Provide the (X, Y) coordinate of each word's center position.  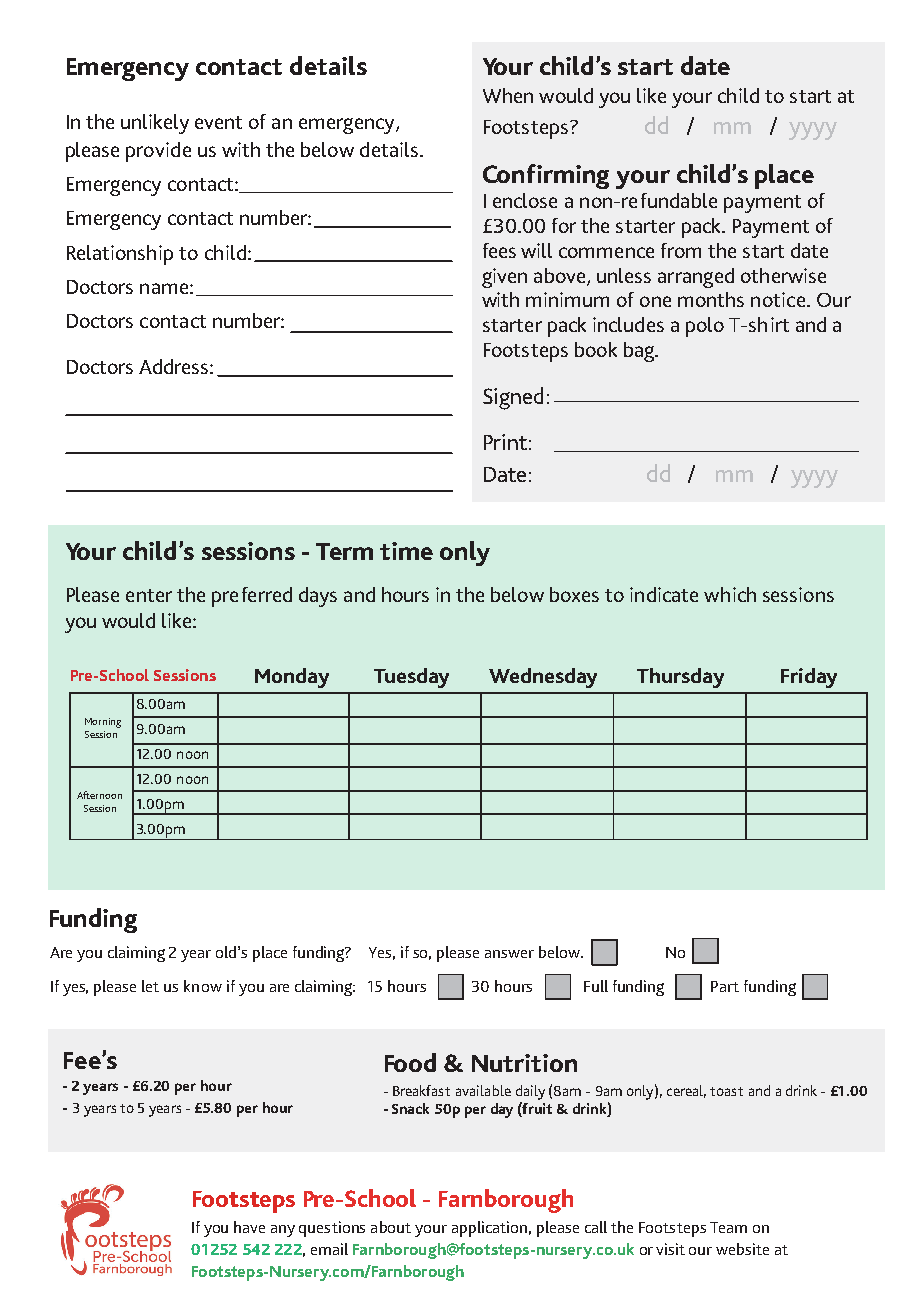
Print (505, 442)
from (681, 250)
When (508, 95)
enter (149, 595)
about (391, 1227)
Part (725, 986)
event (218, 122)
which (730, 594)
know (203, 986)
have (249, 1227)
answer (509, 954)
